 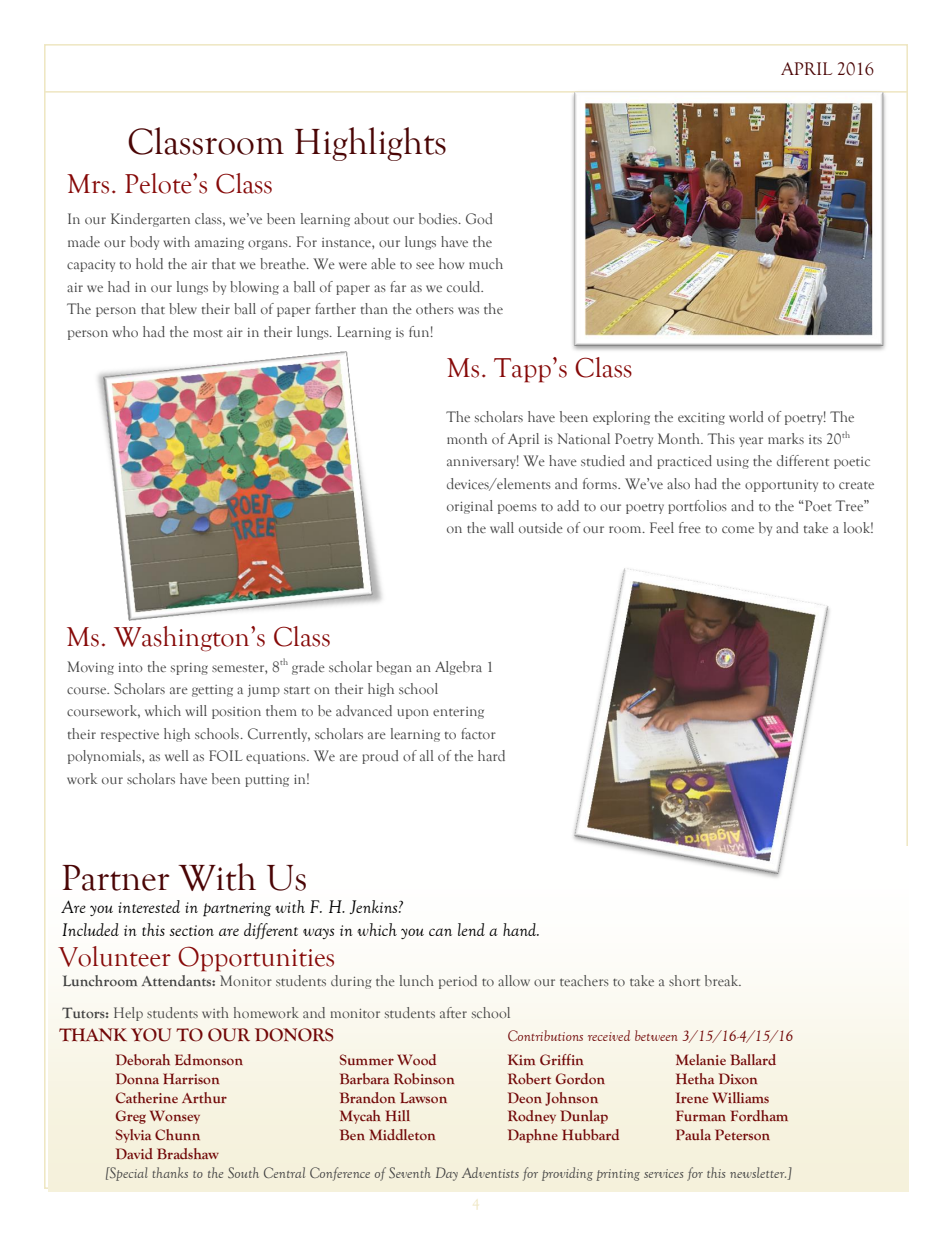 I want to click on spring, so click(x=189, y=669).
